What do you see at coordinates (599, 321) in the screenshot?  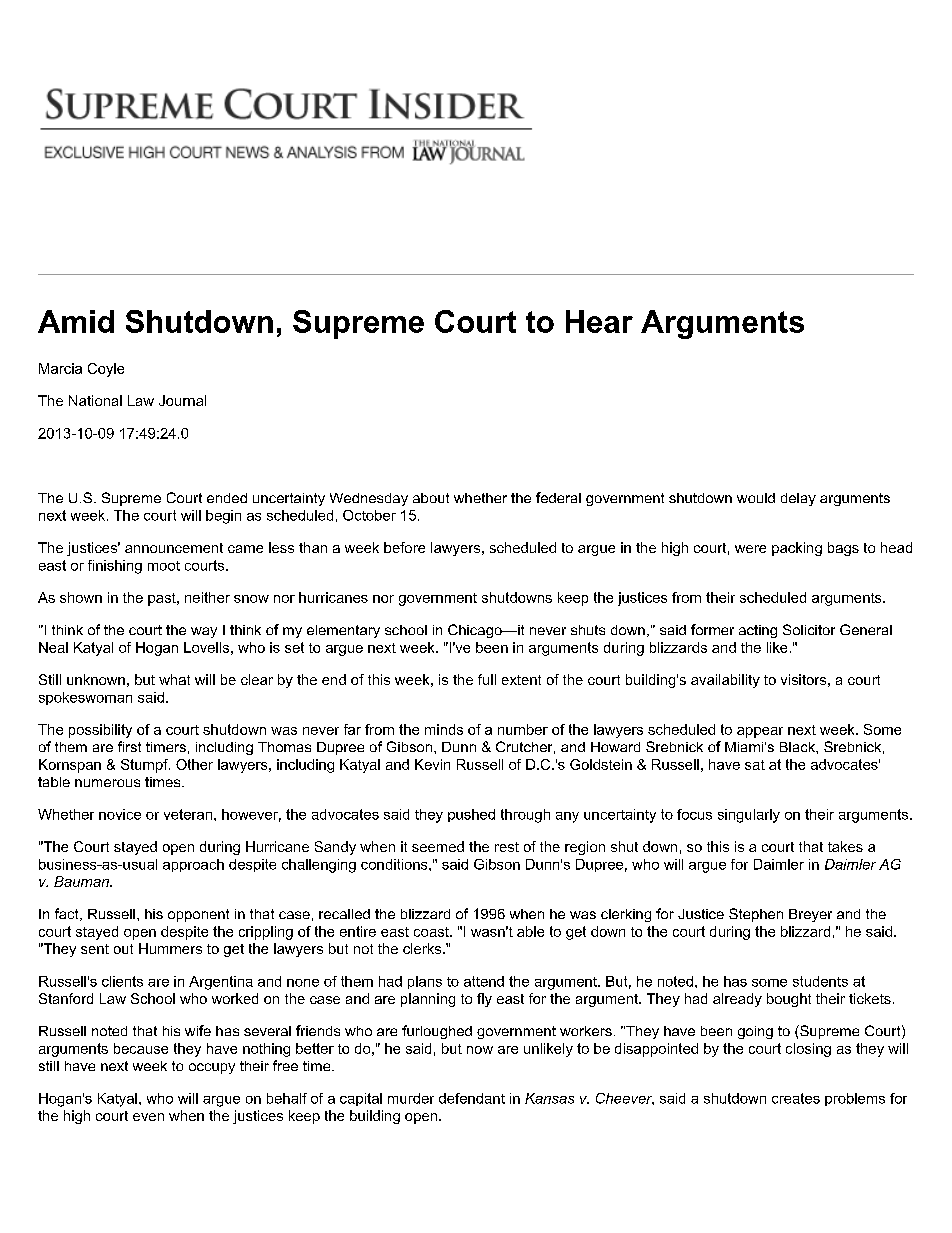 I see `Hear` at bounding box center [599, 321].
